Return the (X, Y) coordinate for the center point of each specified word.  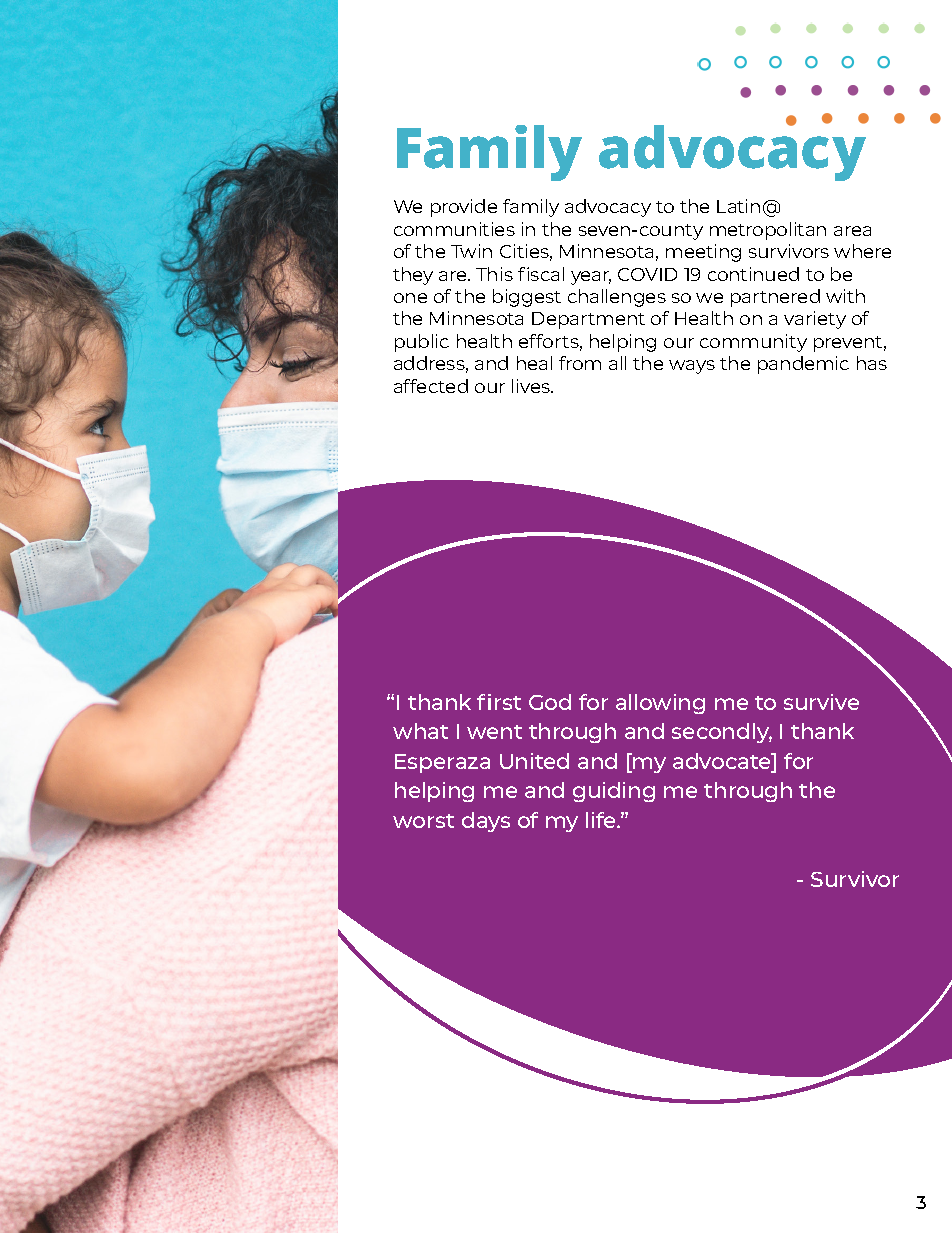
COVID (647, 274)
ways (692, 367)
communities (454, 229)
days (486, 822)
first (499, 702)
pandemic (803, 365)
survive (821, 702)
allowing (660, 704)
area (852, 231)
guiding (614, 792)
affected (431, 386)
